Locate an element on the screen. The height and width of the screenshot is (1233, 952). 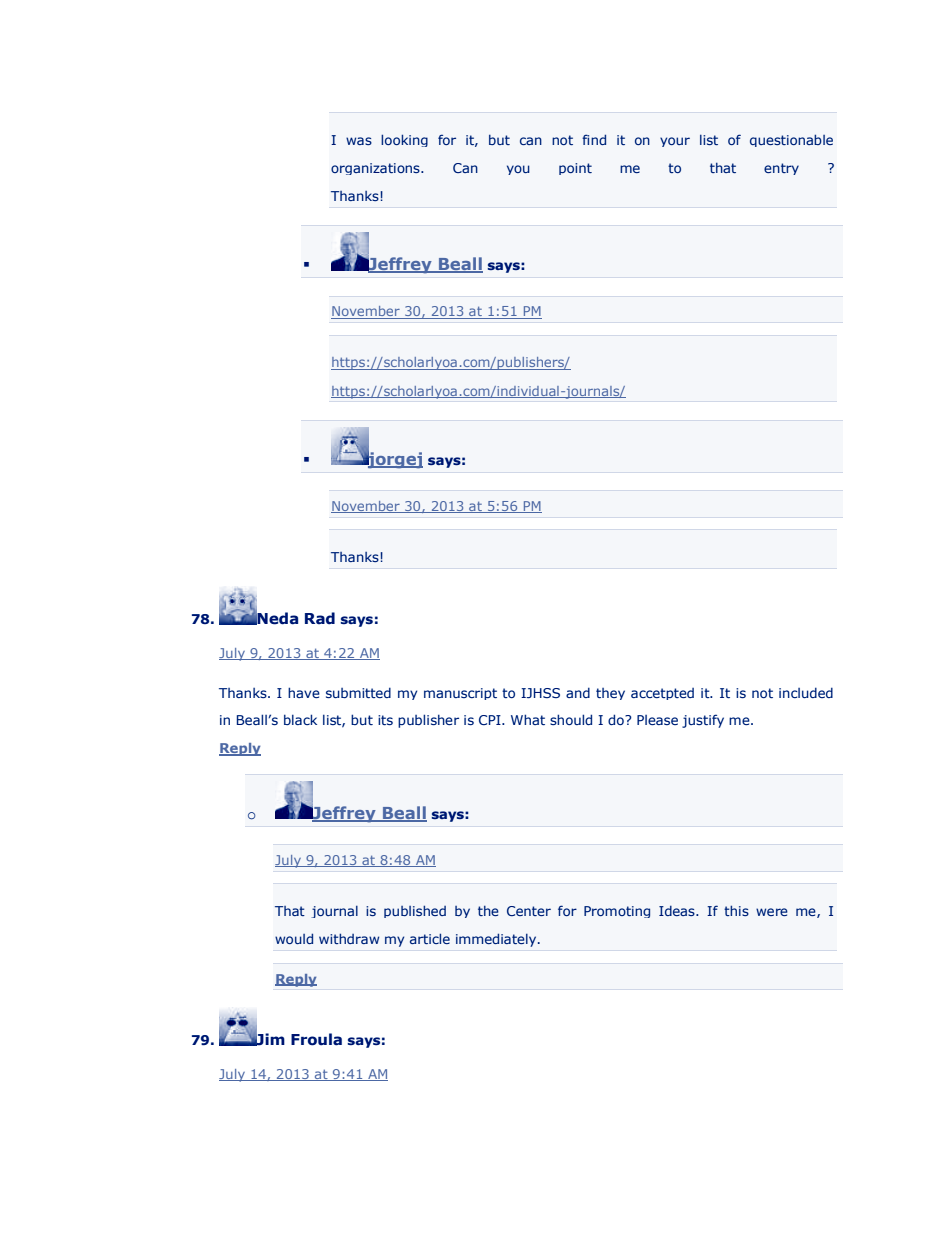
its is located at coordinates (385, 720).
